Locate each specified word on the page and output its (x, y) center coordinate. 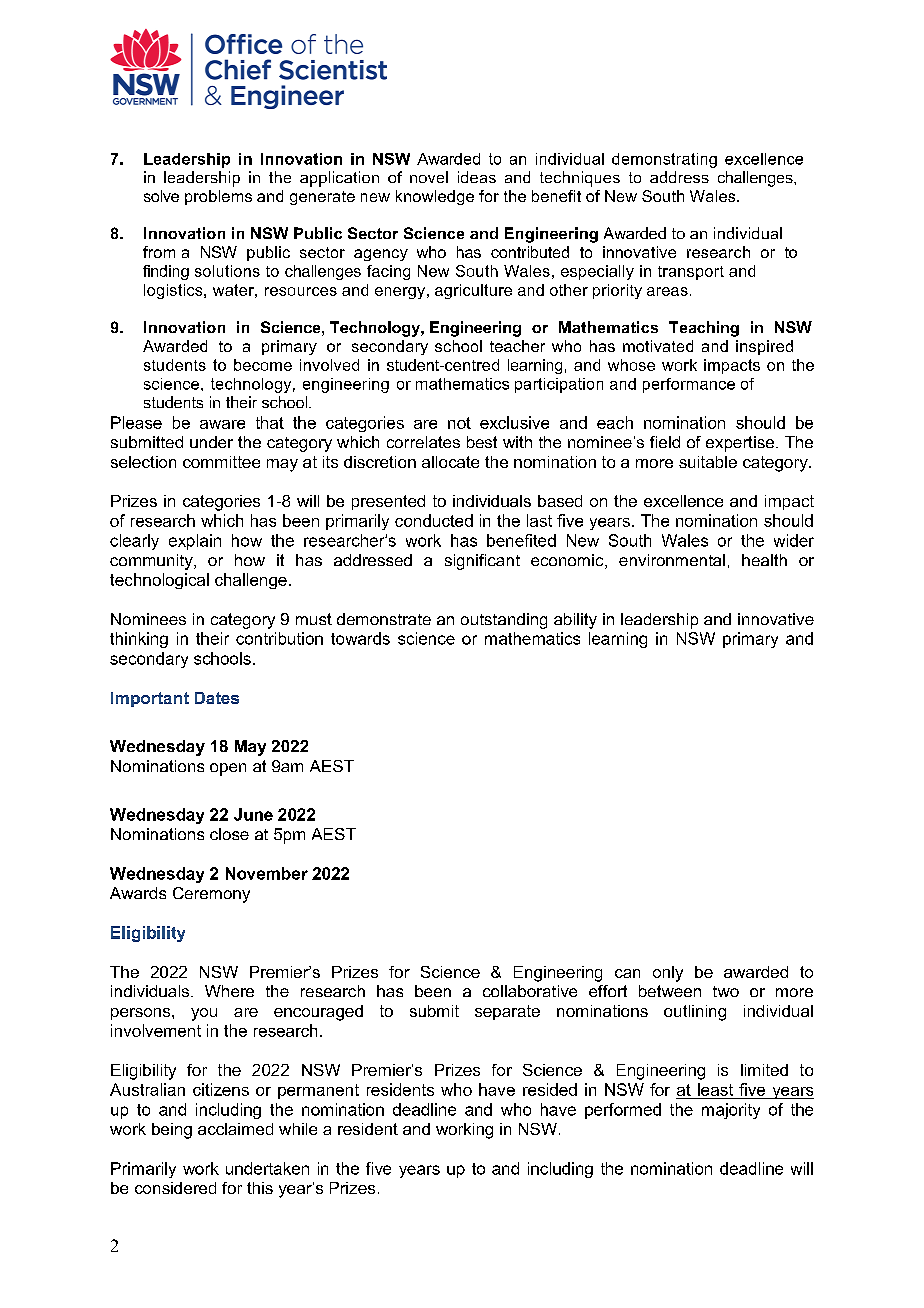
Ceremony (211, 895)
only (668, 974)
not (459, 423)
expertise (741, 444)
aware (222, 424)
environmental (672, 560)
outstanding (504, 621)
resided (550, 1089)
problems (218, 197)
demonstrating (664, 160)
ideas (477, 177)
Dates (217, 698)
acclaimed (235, 1129)
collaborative (530, 991)
